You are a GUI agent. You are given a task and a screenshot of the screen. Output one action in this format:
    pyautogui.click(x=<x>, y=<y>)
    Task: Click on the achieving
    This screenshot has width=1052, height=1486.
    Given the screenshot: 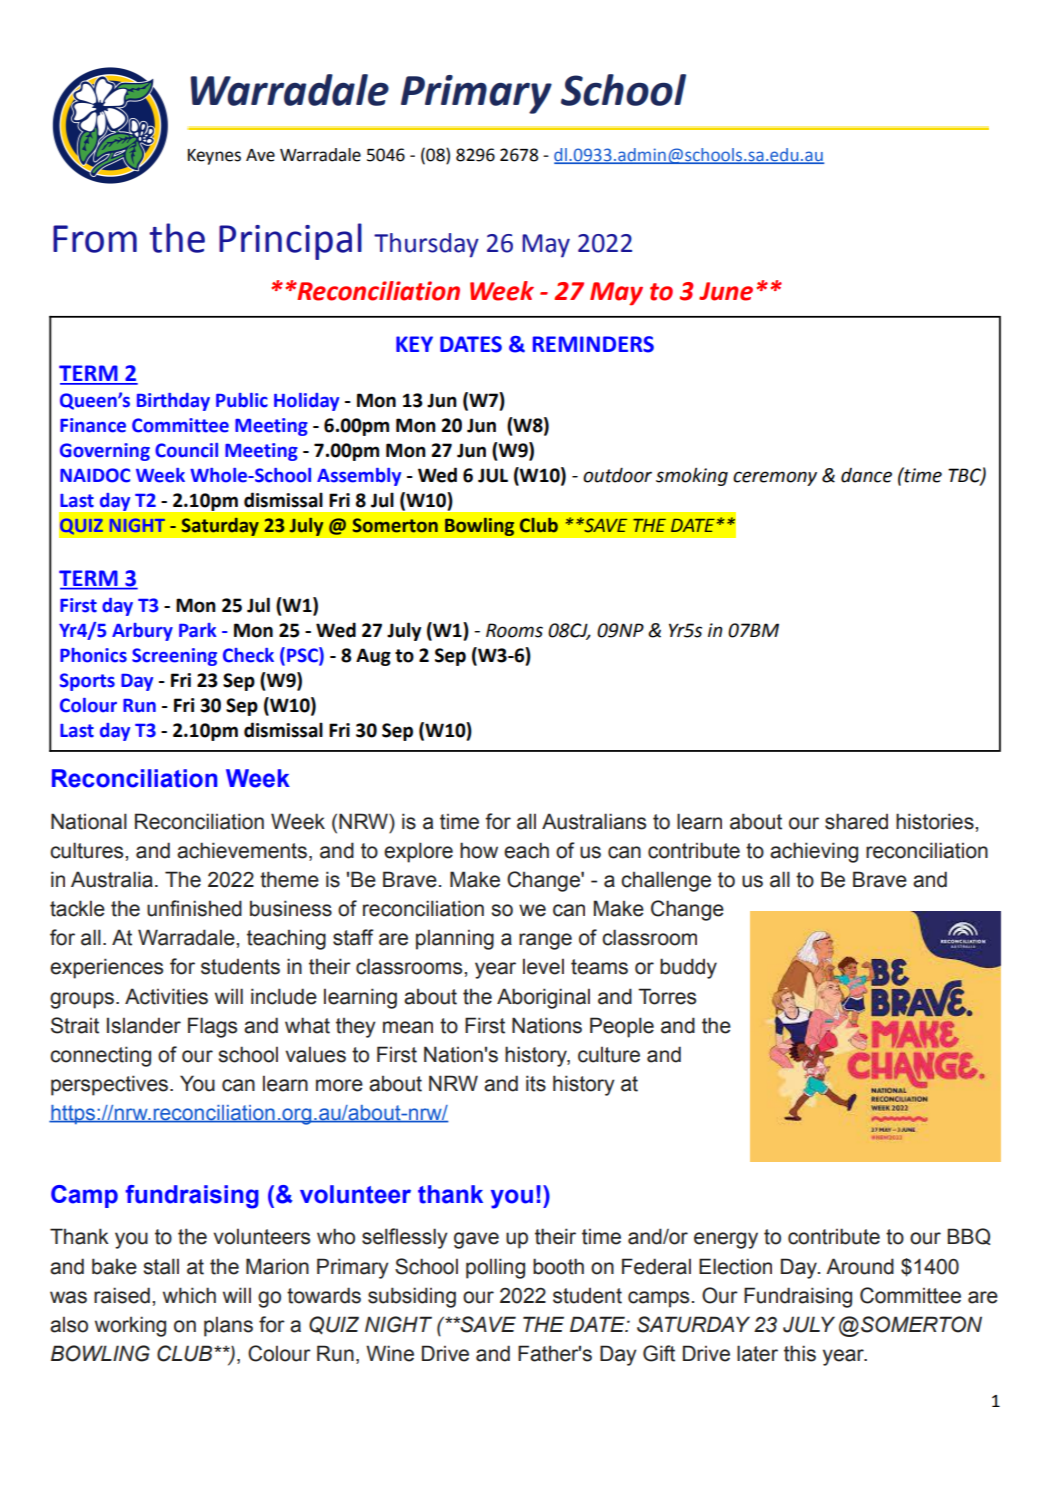 What is the action you would take?
    pyautogui.click(x=814, y=852)
